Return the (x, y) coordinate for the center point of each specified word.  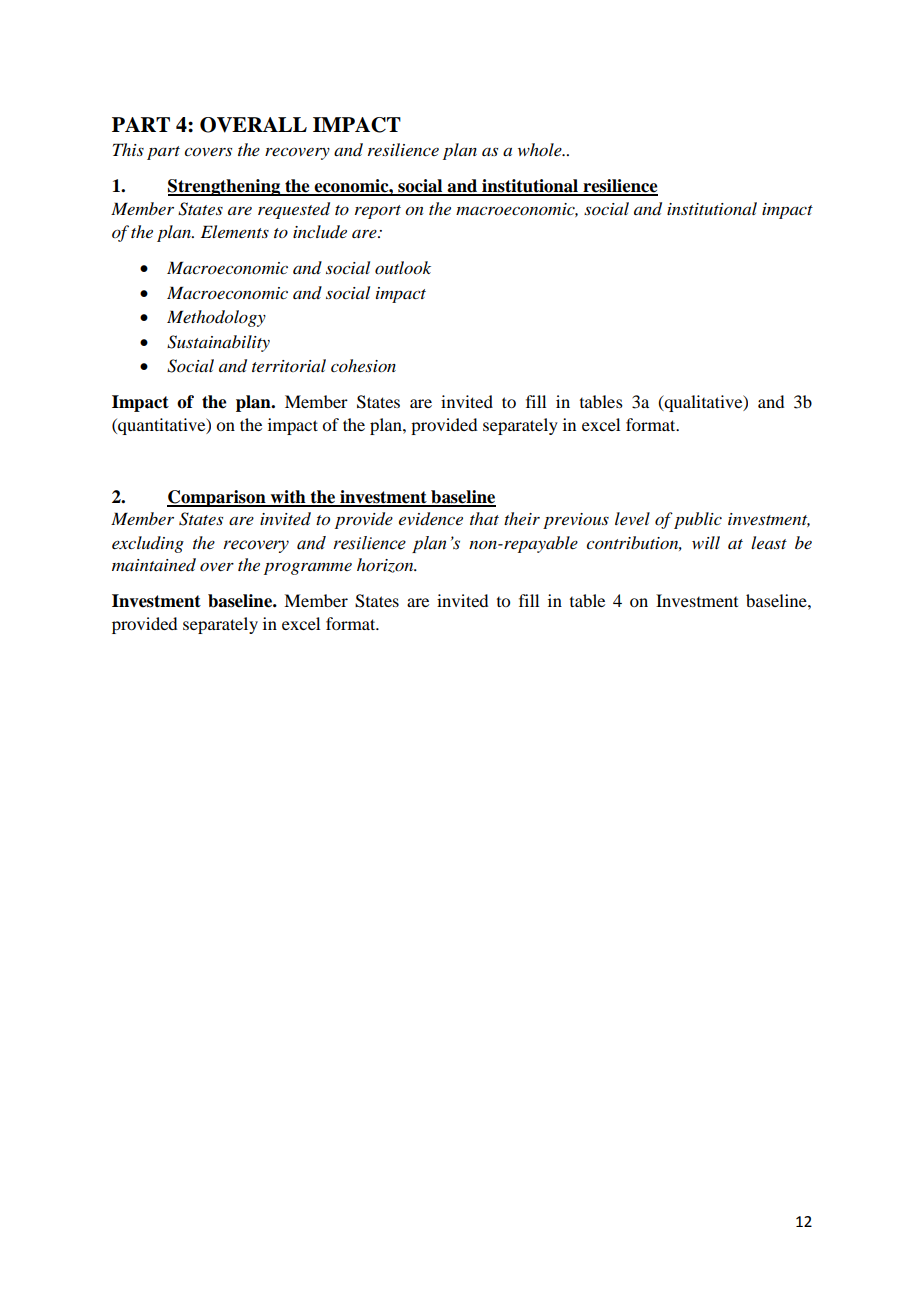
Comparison (217, 498)
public (698, 520)
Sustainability (218, 343)
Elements (235, 231)
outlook (403, 268)
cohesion (363, 365)
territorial (289, 365)
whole (541, 149)
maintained (154, 565)
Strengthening (225, 187)
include (320, 232)
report (378, 212)
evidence (431, 519)
